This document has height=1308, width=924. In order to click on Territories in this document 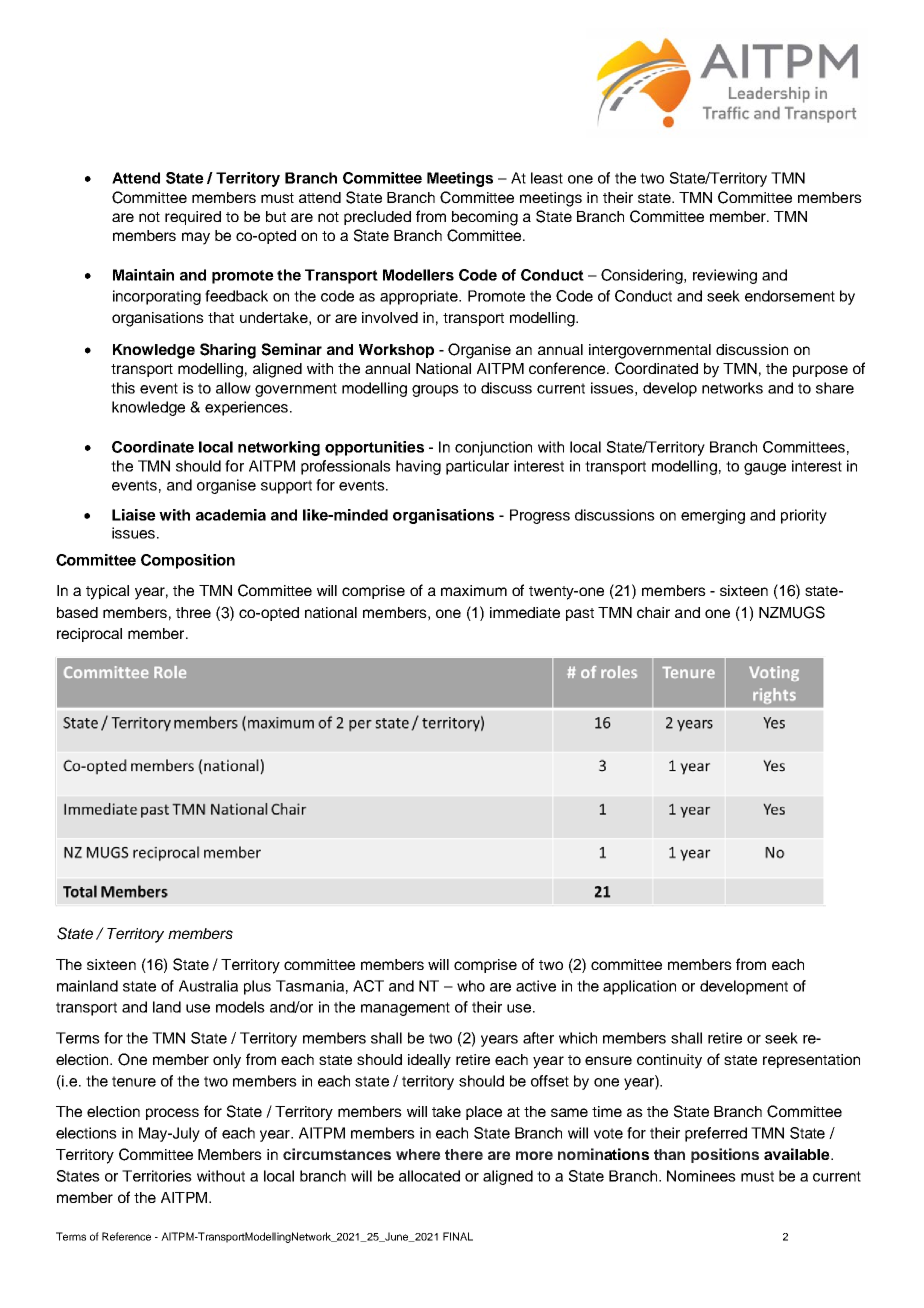, I will do `click(157, 1176)`.
